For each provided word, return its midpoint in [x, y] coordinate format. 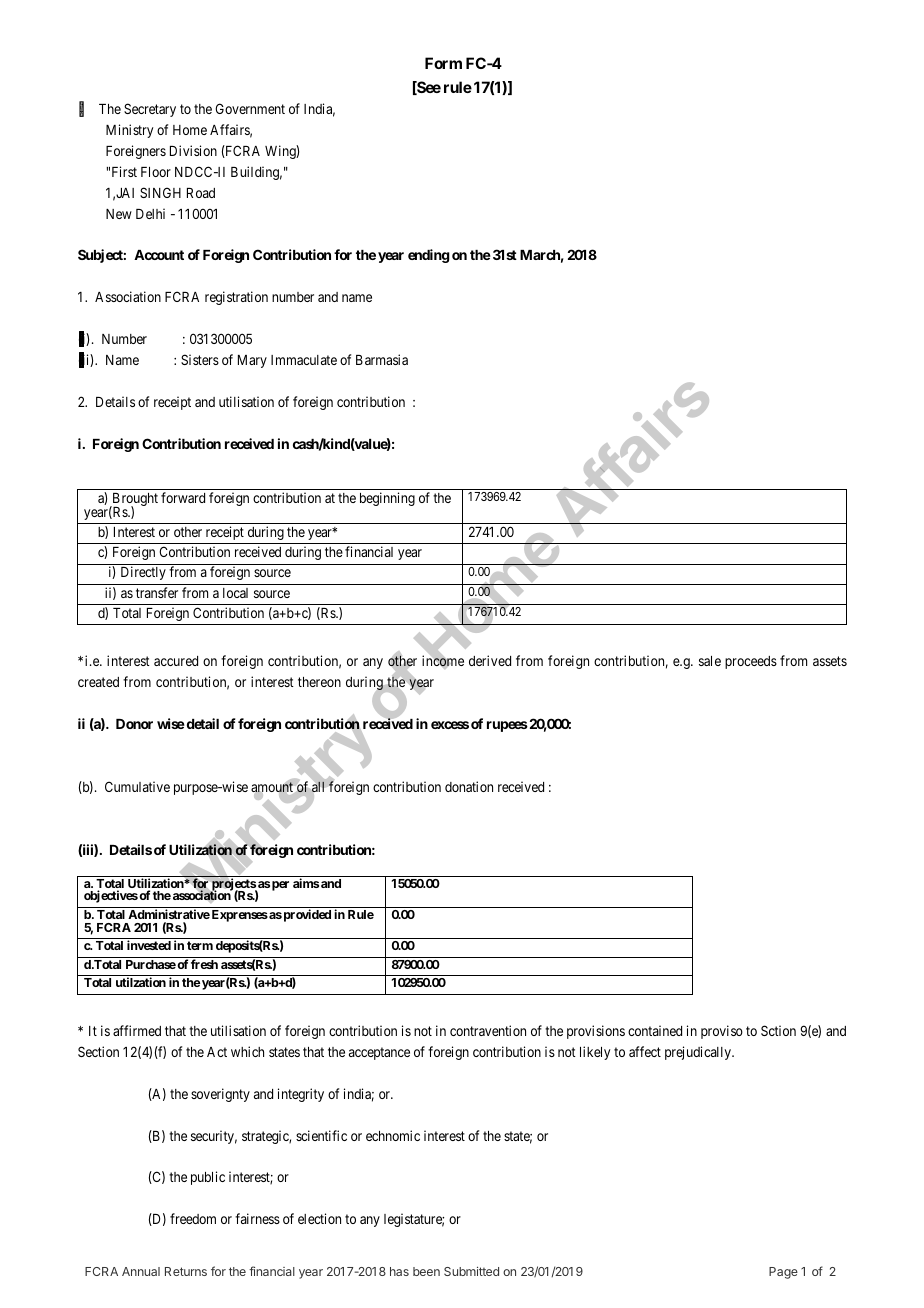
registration [236, 298]
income [443, 661]
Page [783, 1273]
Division [193, 150]
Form [443, 63]
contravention [488, 1030]
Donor [134, 724]
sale [710, 661]
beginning [387, 499]
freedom [193, 1218]
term [200, 945]
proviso [722, 1032]
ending [429, 256]
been [426, 1271]
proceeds [751, 662]
